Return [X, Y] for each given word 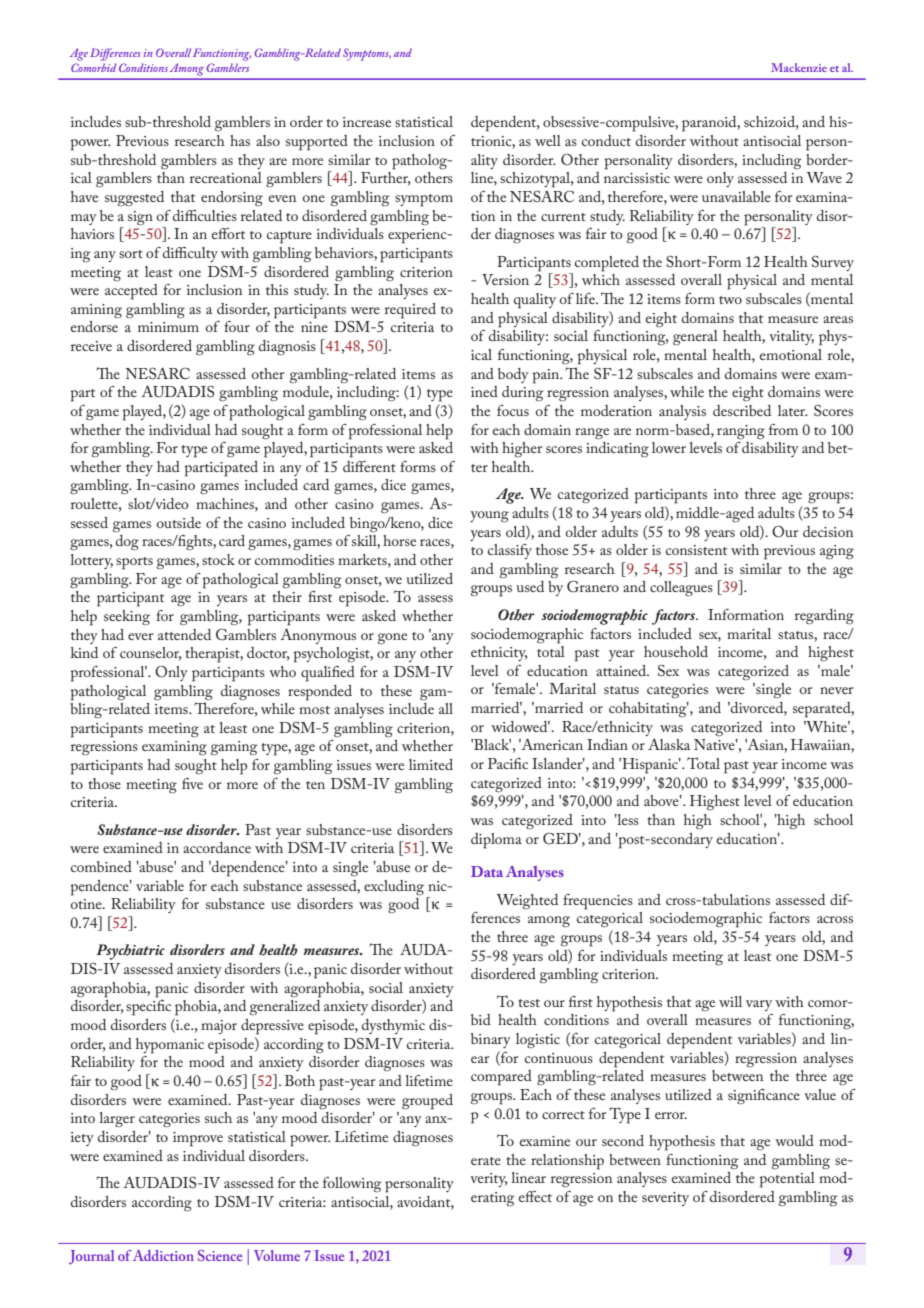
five [192, 783]
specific [148, 1008]
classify [510, 551]
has [240, 140]
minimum [168, 327]
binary [491, 1040]
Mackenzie [799, 67]
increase [367, 122]
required [410, 311]
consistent [696, 550]
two [730, 300]
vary [759, 1005]
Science [220, 1255]
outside [179, 522]
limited [431, 764]
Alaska [669, 744]
